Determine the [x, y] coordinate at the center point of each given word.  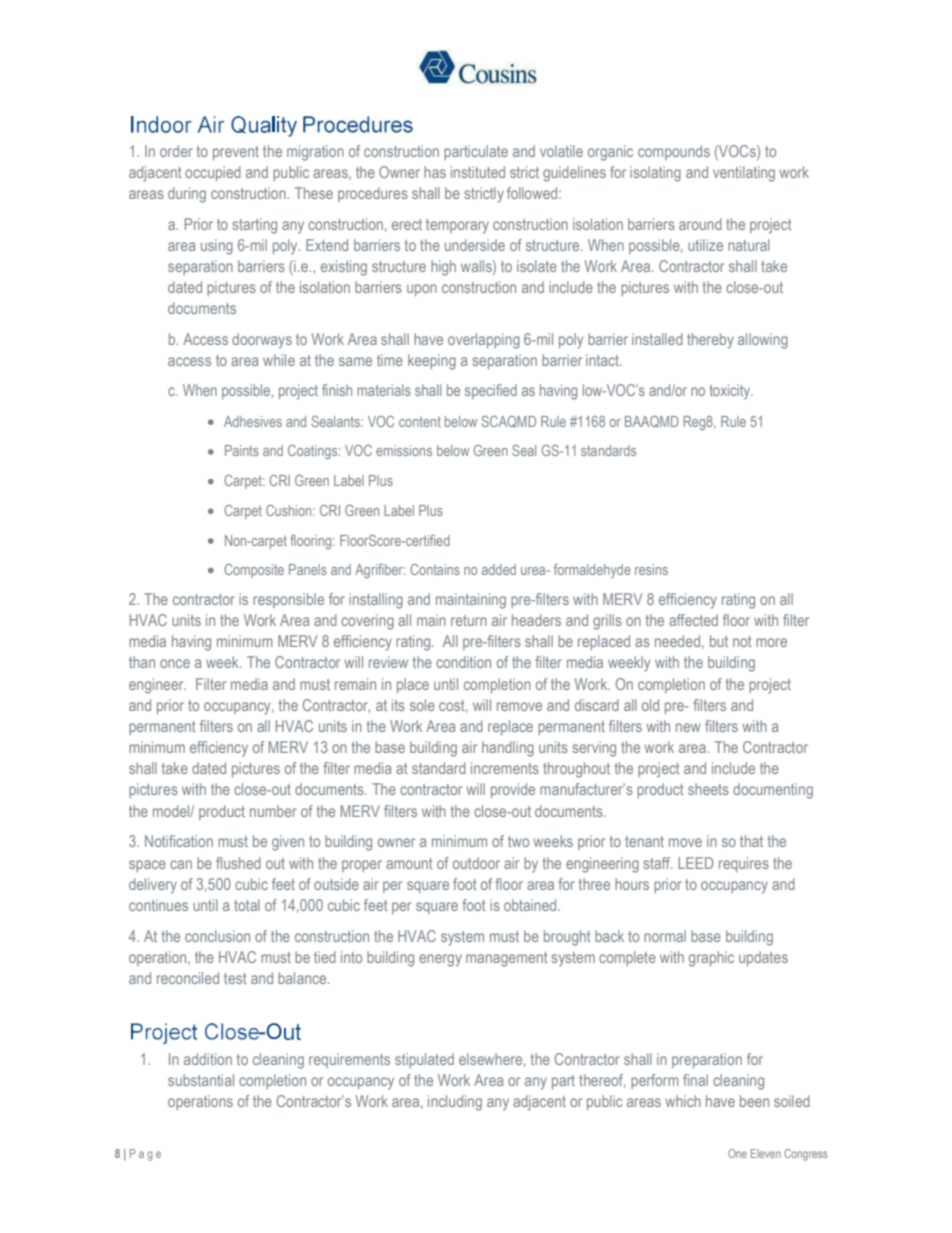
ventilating [744, 174]
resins [651, 569]
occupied [213, 173]
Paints [242, 450]
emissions [404, 450]
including [455, 1103]
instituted [478, 172]
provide [513, 790]
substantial [201, 1080]
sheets [708, 789]
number [273, 811]
